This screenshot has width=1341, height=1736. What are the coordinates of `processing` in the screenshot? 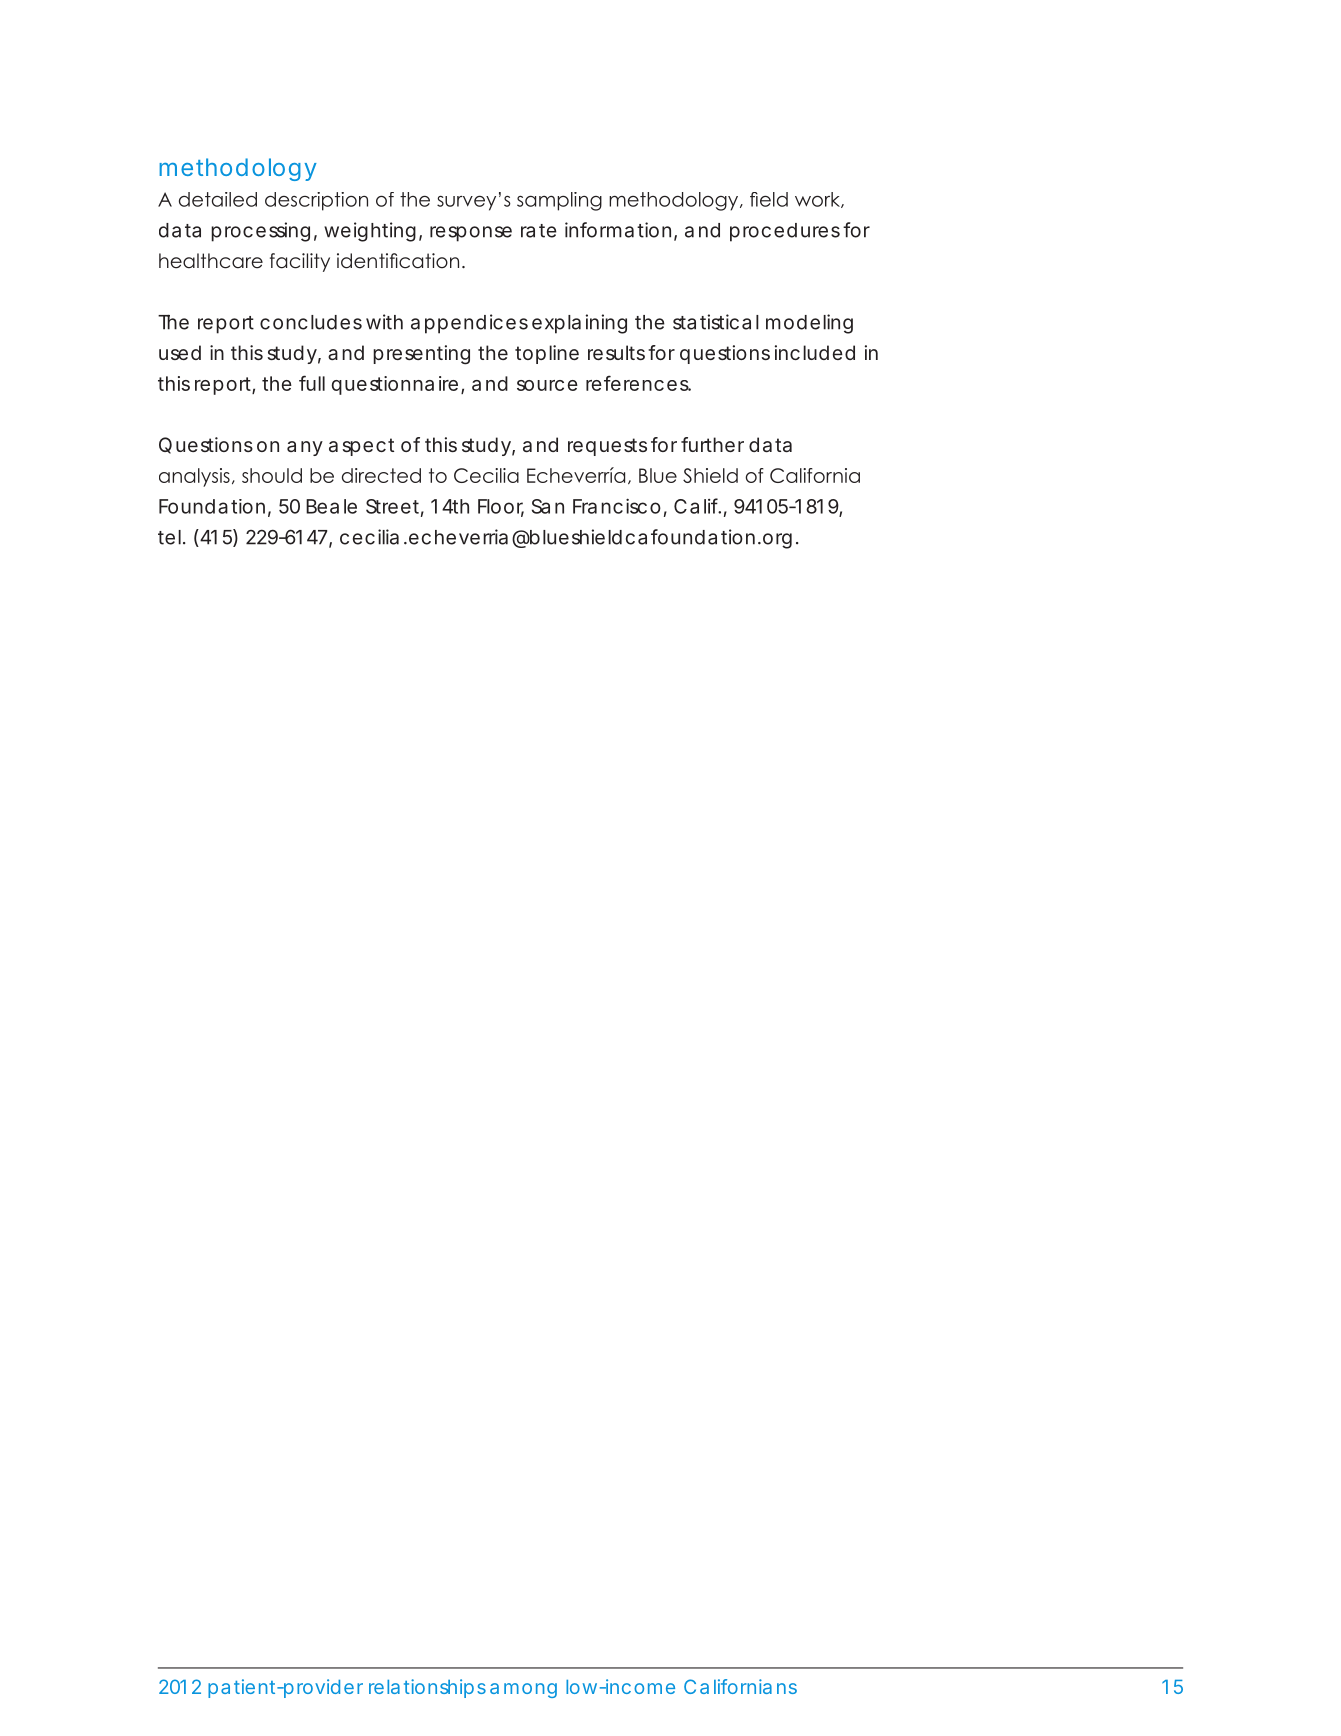 It's located at (260, 232).
